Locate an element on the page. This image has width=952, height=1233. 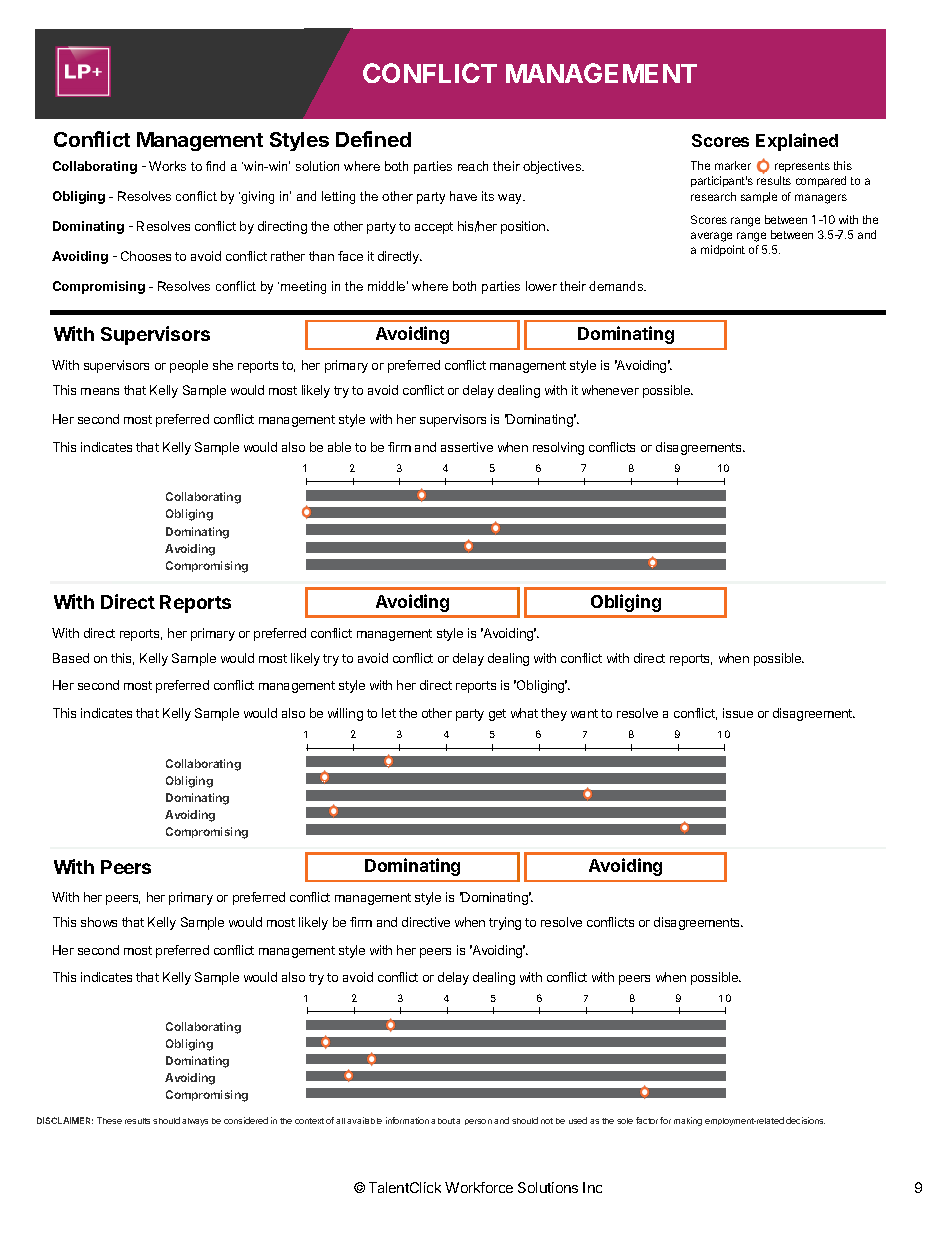
trying is located at coordinates (505, 923).
